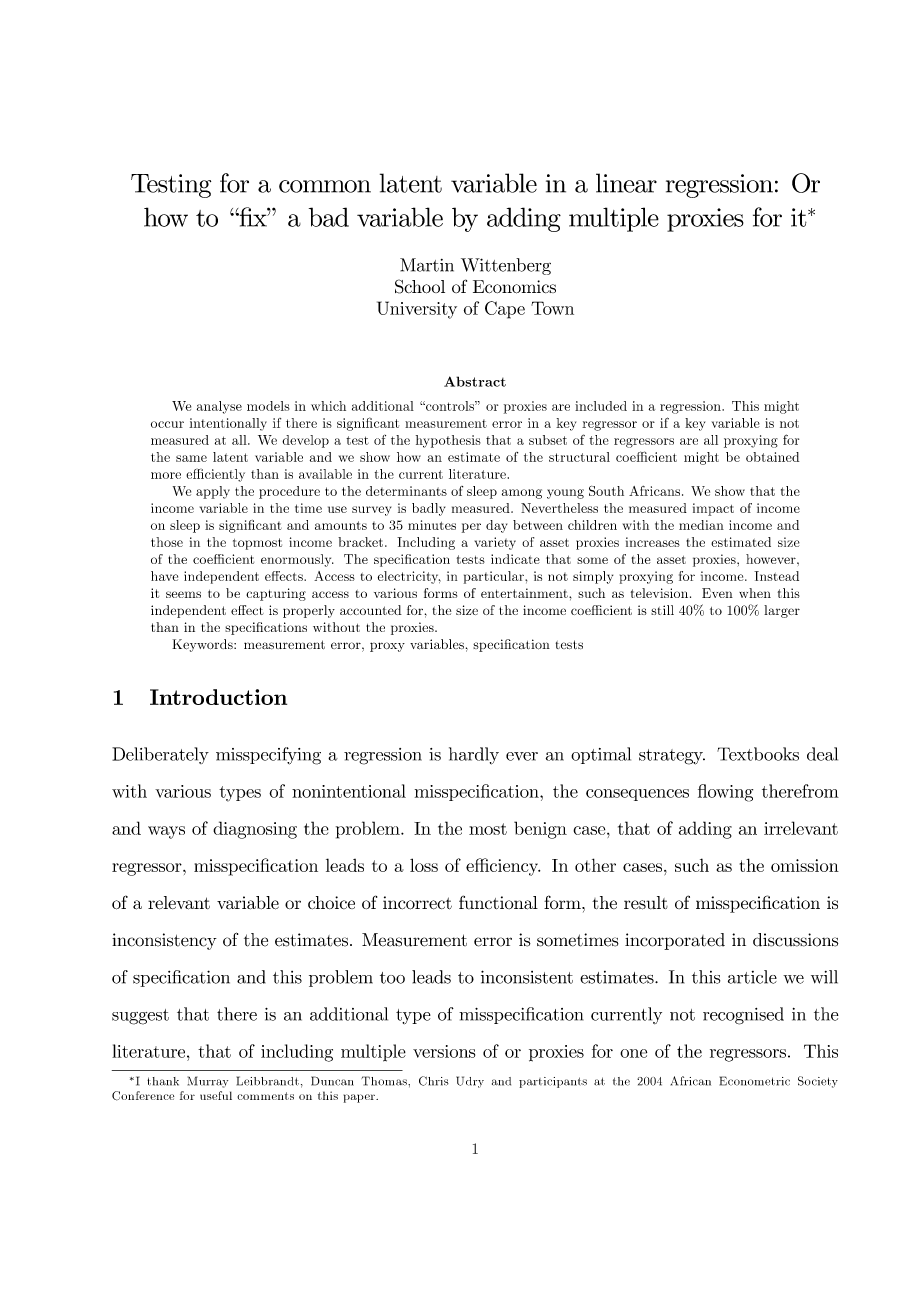 The image size is (924, 1308). Describe the element at coordinates (474, 756) in the image. I see `hardly` at that location.
